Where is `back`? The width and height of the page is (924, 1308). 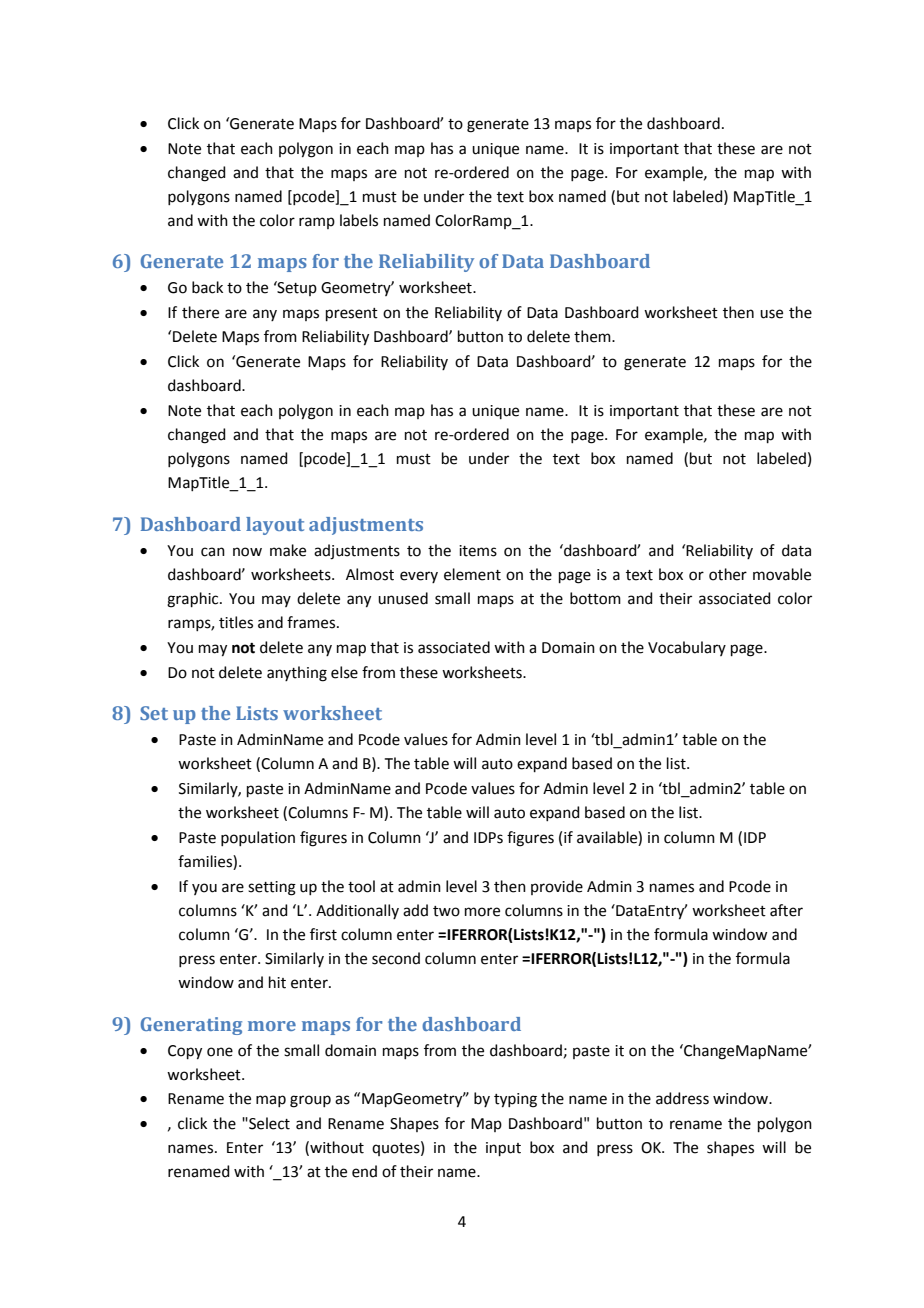 back is located at coordinates (207, 287).
